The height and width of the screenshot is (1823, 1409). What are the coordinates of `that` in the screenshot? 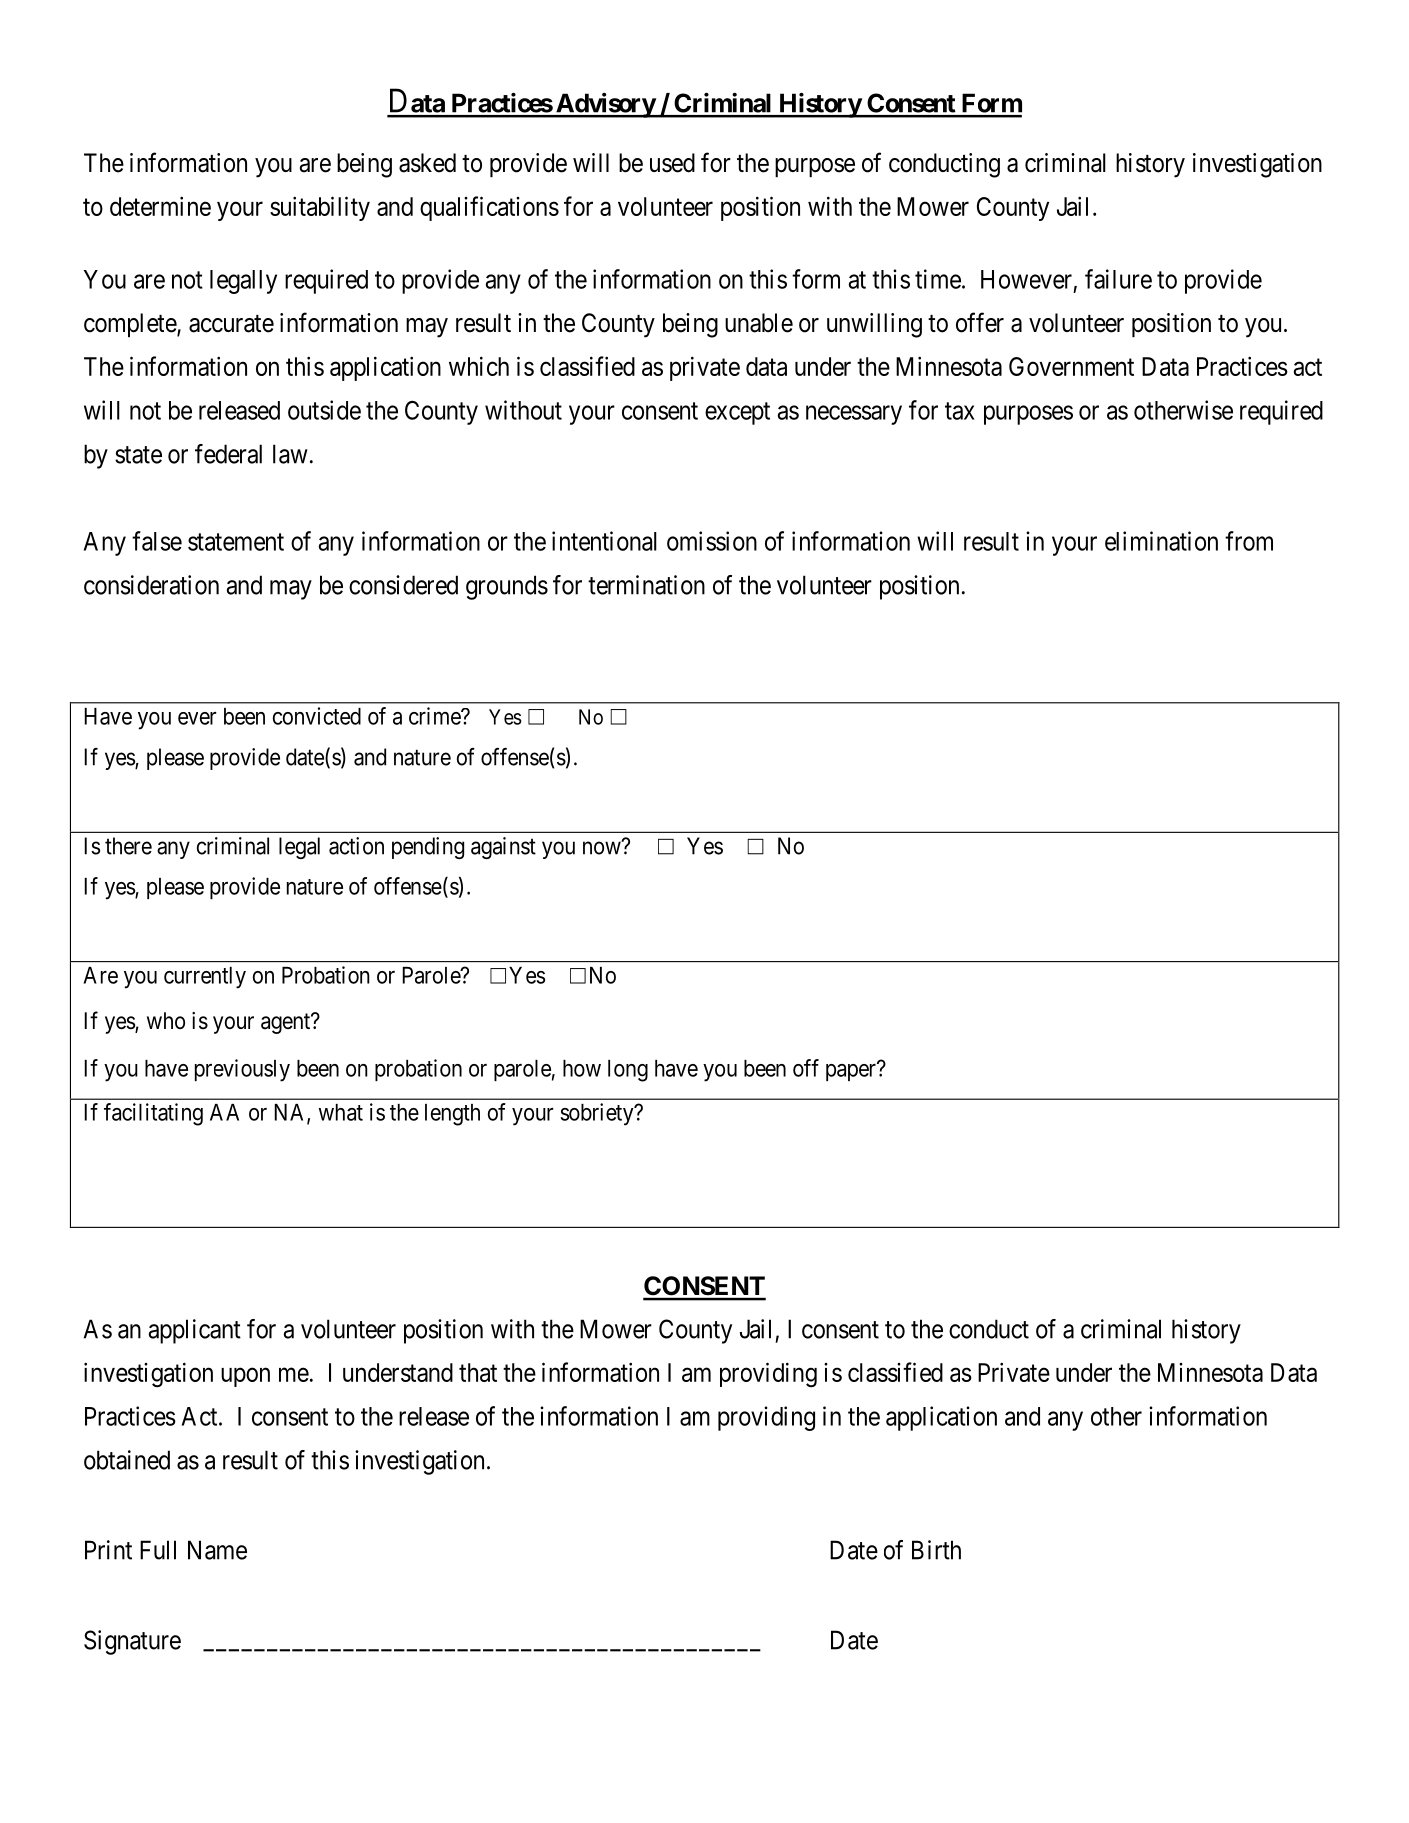 It's located at (478, 1372).
